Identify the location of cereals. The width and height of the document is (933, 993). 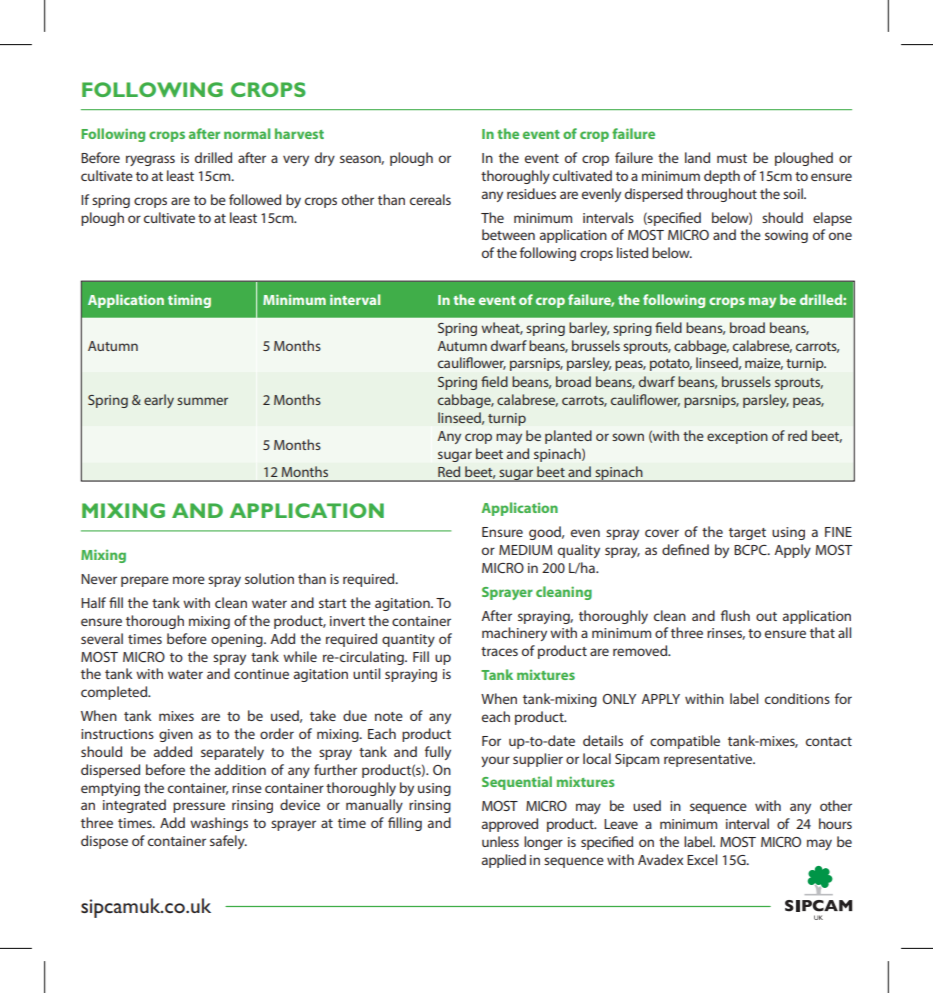
(430, 199).
